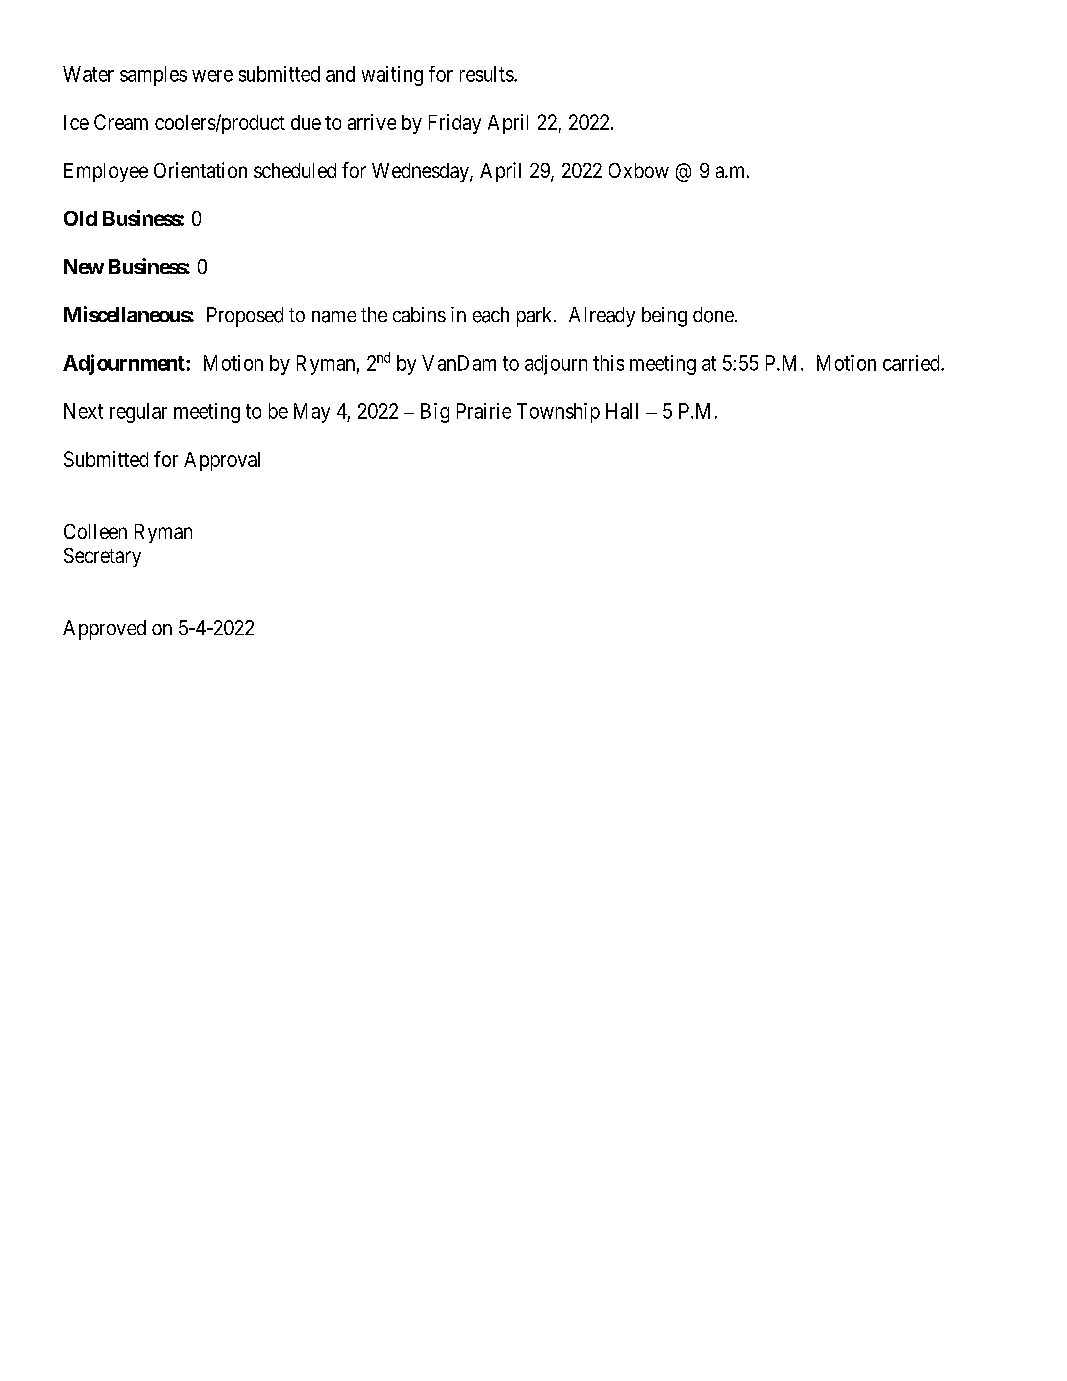 This document has height=1381, width=1067. I want to click on samples, so click(153, 76).
